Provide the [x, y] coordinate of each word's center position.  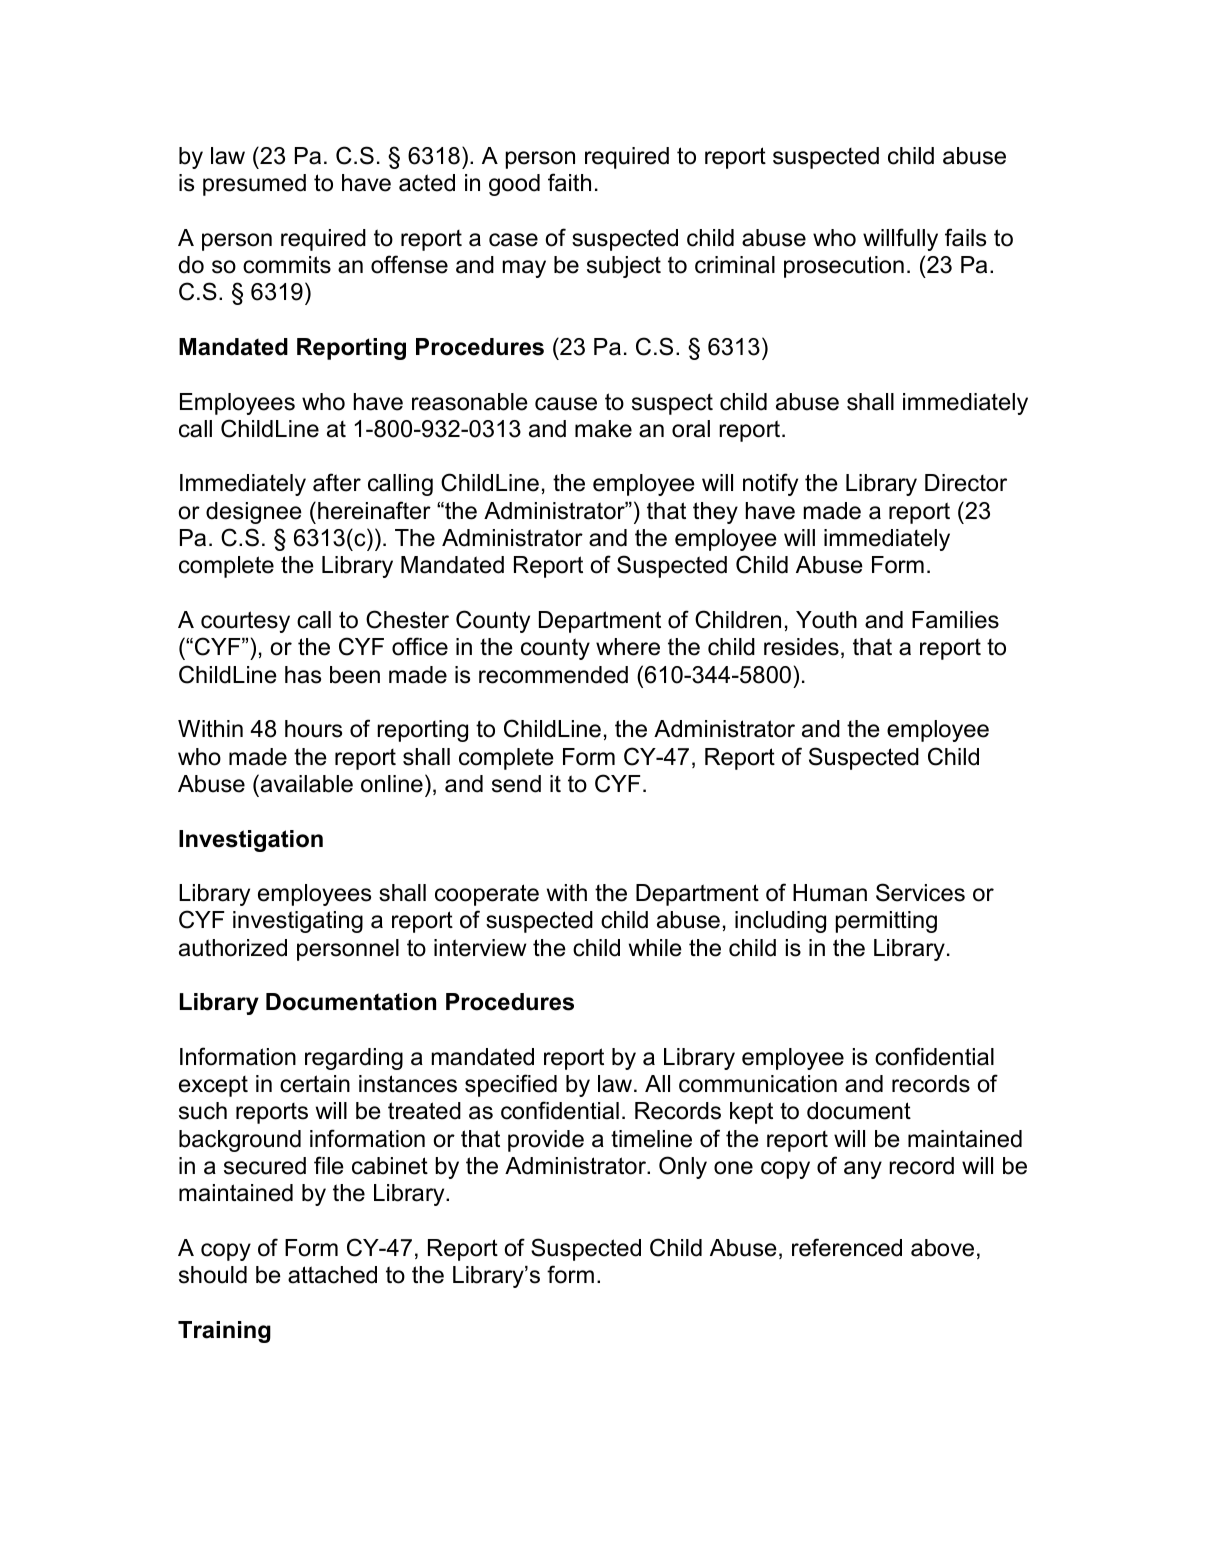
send [516, 784]
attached [332, 1275]
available [305, 783]
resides [801, 647]
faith [569, 182]
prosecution [844, 267]
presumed [254, 185]
